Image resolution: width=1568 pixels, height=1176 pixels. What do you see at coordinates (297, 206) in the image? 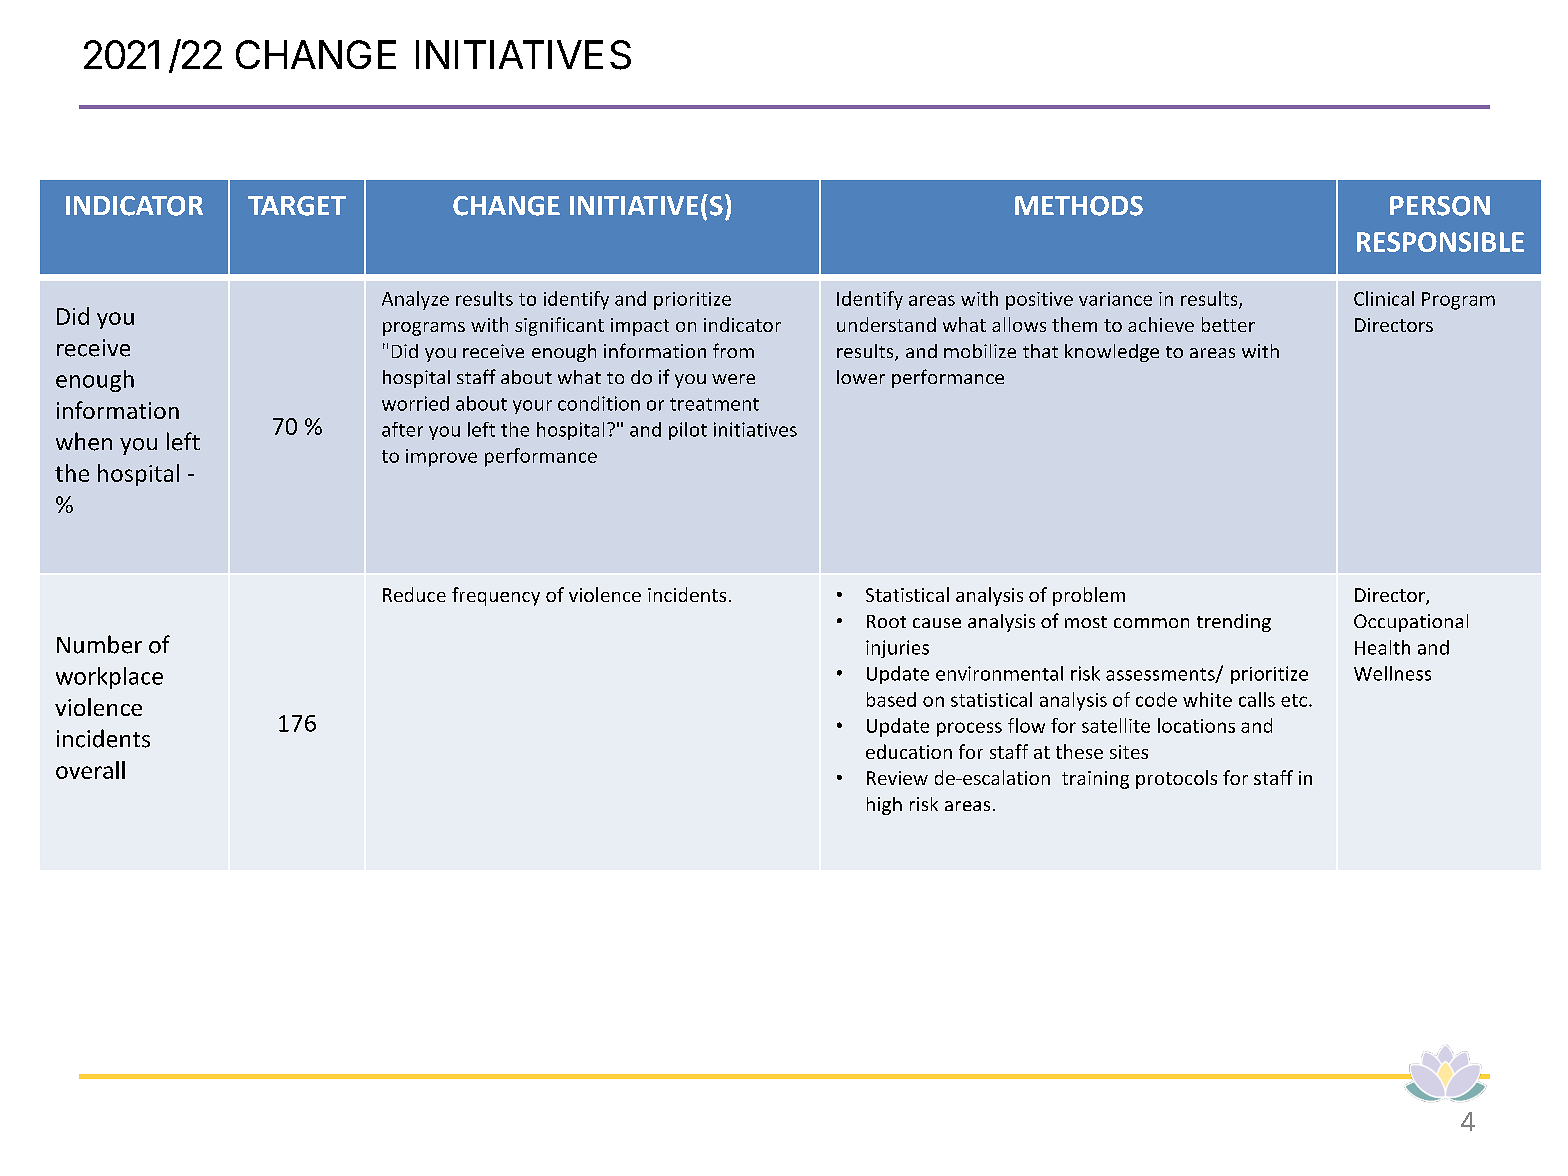
I see `TARGET` at bounding box center [297, 206].
